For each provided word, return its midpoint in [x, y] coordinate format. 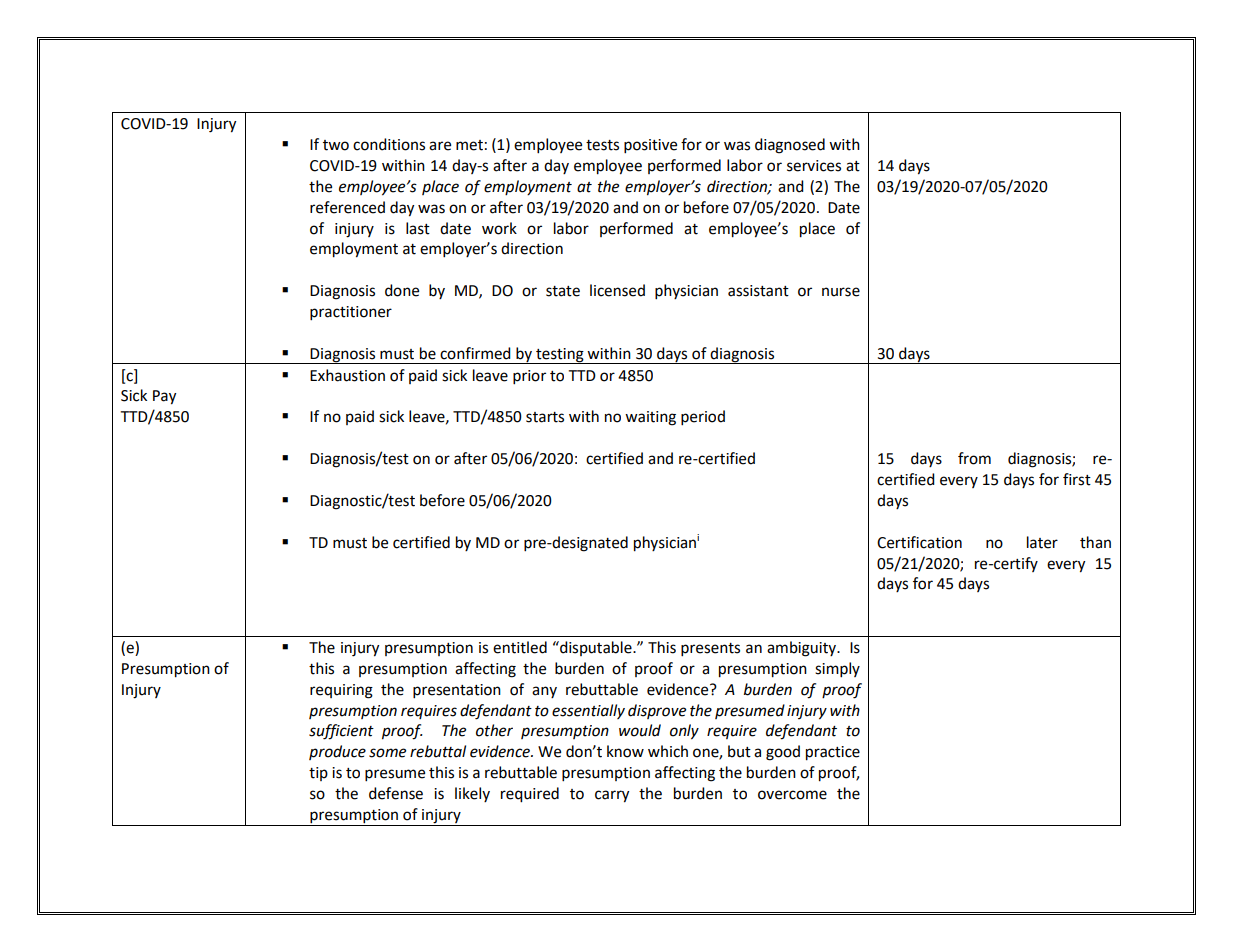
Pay [164, 397]
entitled [520, 647]
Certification [919, 542]
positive [650, 146]
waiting [650, 418]
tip [318, 774]
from [974, 458]
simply [837, 670]
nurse [841, 292]
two [336, 145]
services [814, 166]
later [1042, 542]
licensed [617, 290]
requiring [341, 691]
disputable [596, 648]
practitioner [351, 313]
